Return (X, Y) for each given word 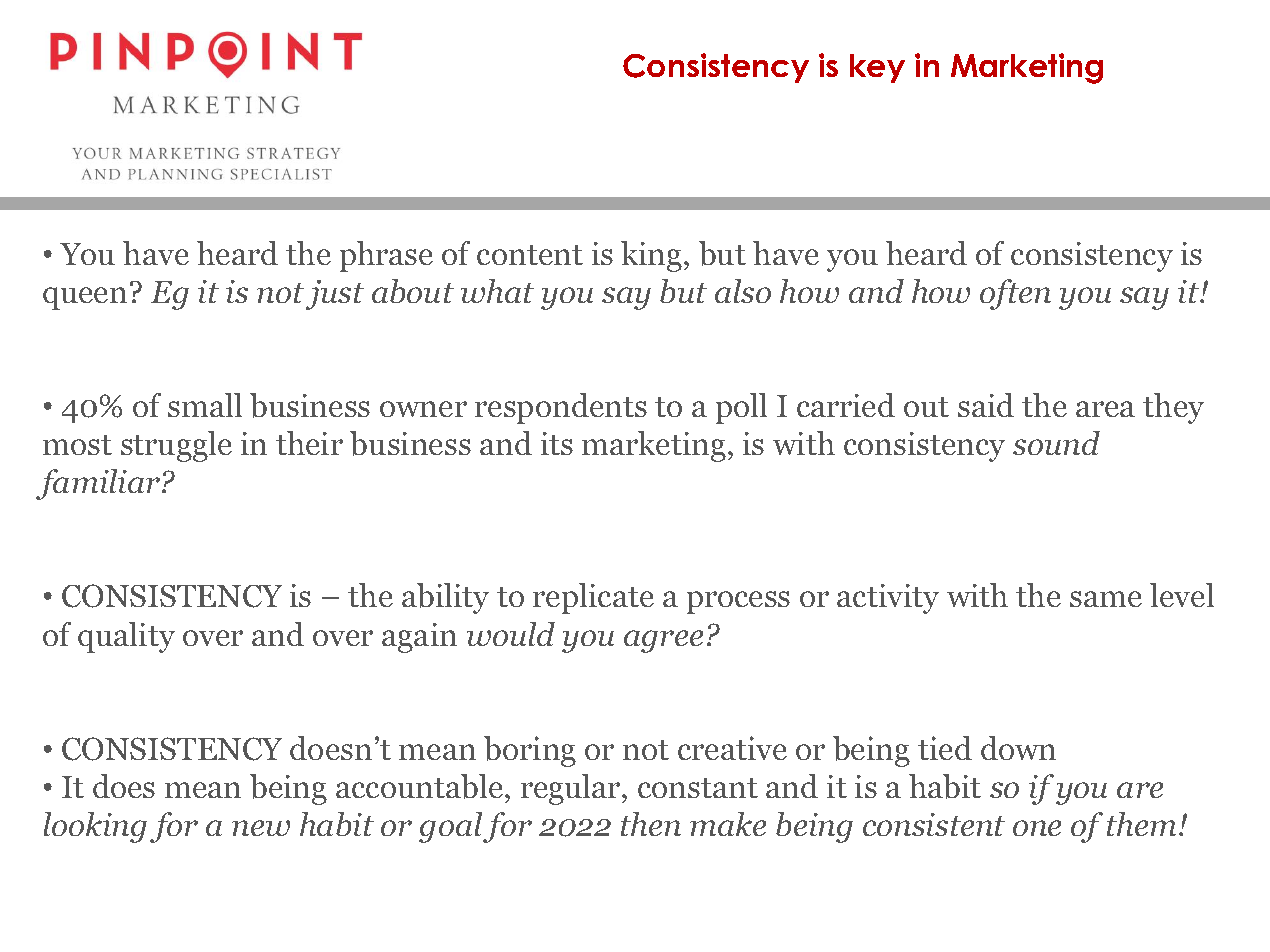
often (1015, 294)
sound (1056, 443)
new (261, 828)
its (557, 443)
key (877, 68)
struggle (176, 446)
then (651, 824)
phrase (386, 256)
